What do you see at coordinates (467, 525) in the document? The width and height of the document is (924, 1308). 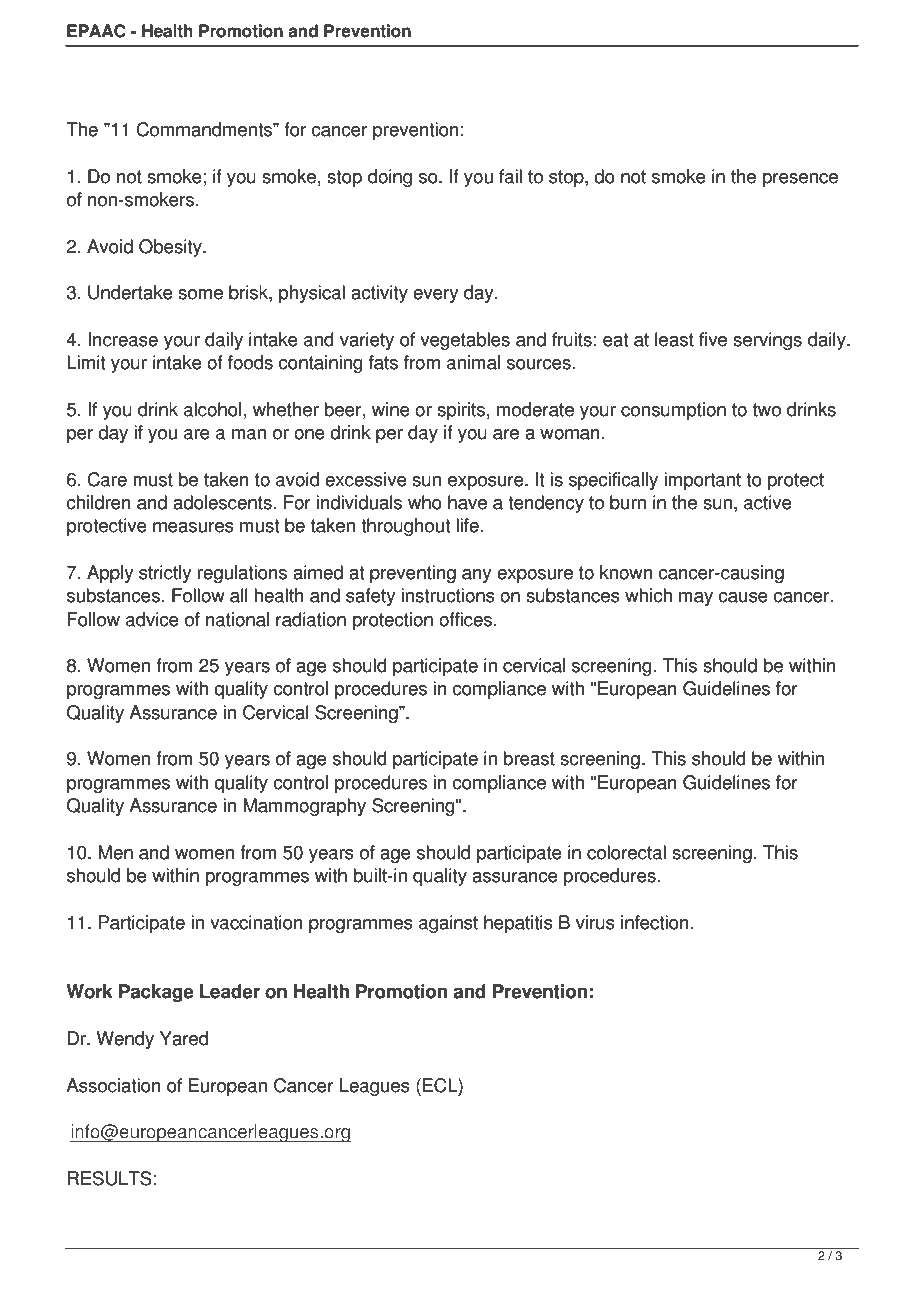 I see `life` at bounding box center [467, 525].
